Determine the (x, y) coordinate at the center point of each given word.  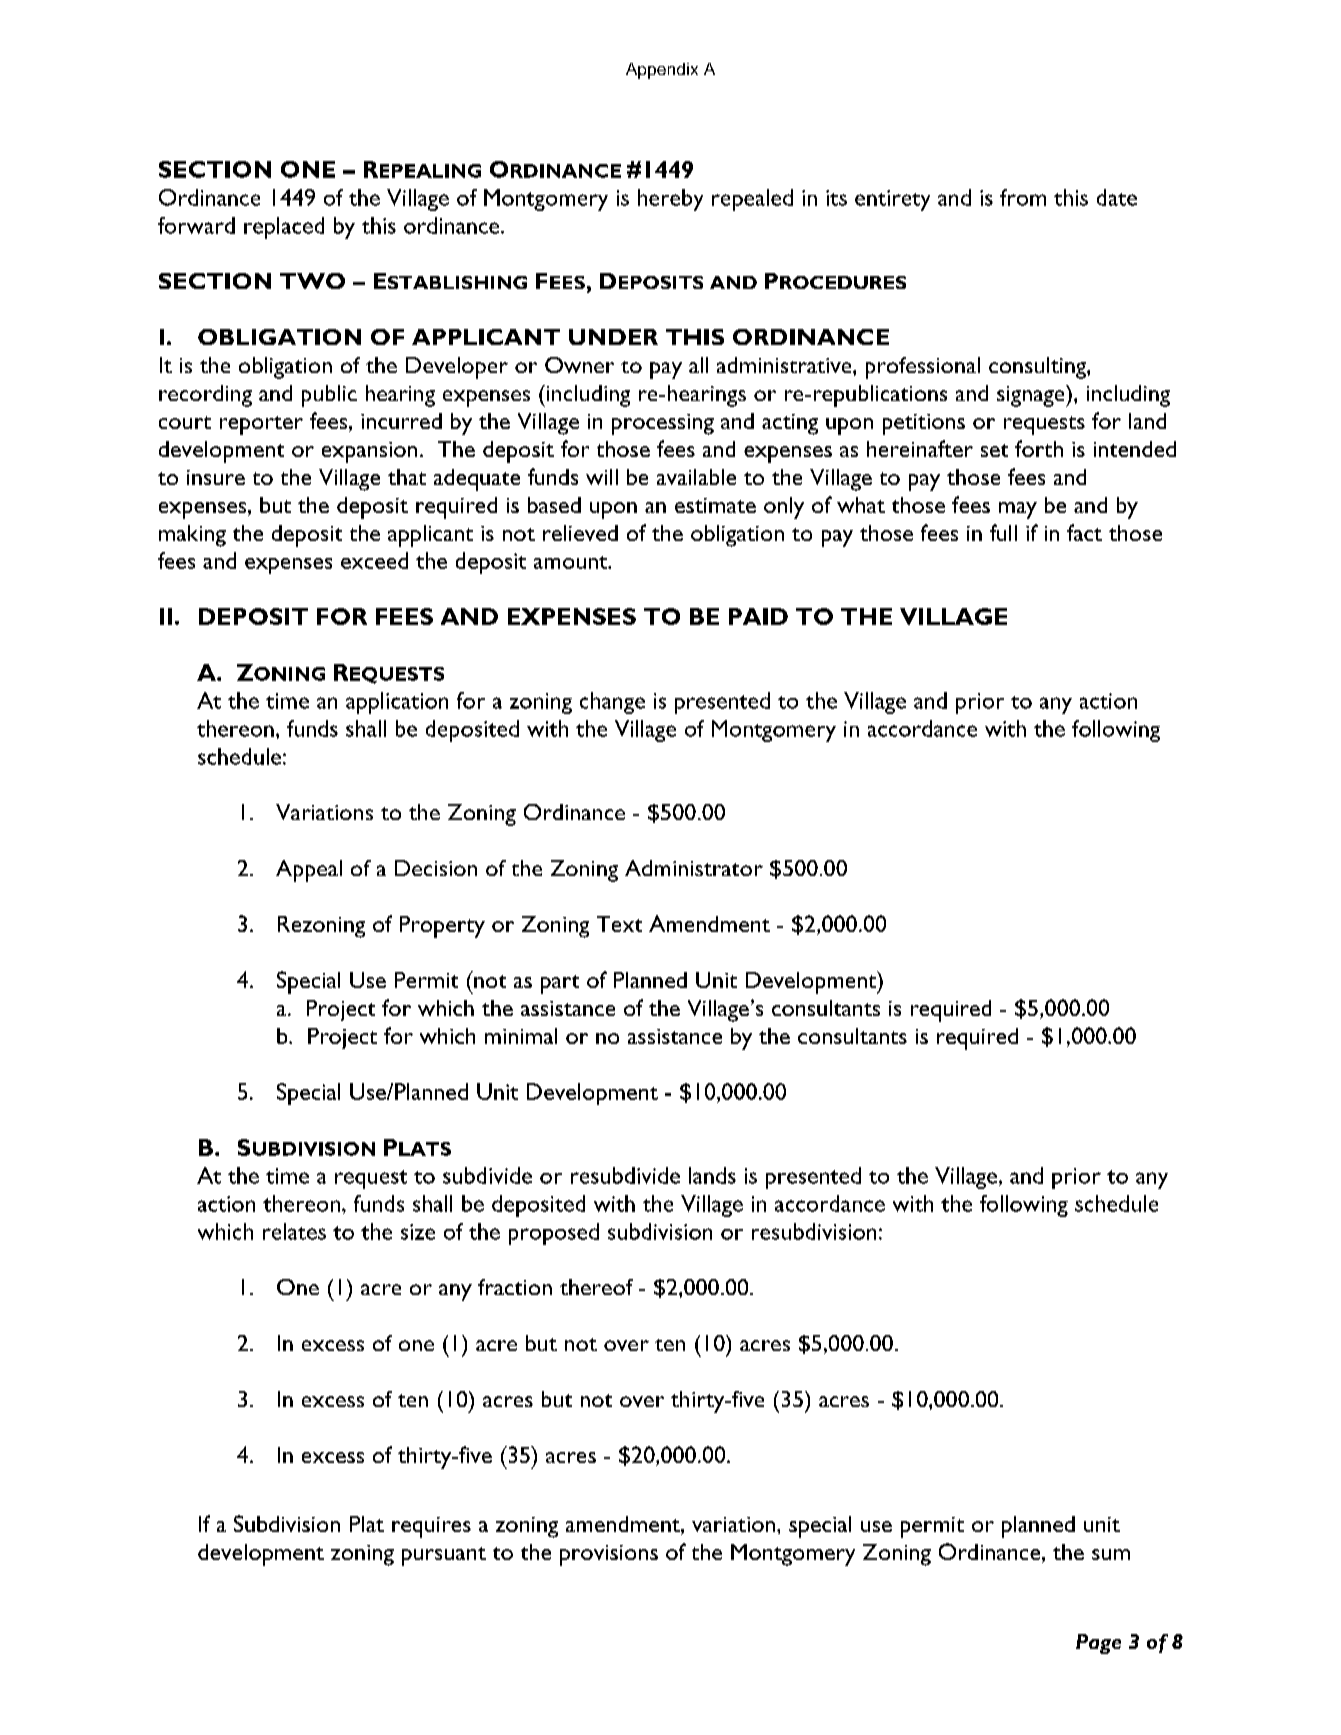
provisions (609, 1555)
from (1023, 197)
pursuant (444, 1556)
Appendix (662, 71)
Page (1098, 1644)
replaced (284, 228)
